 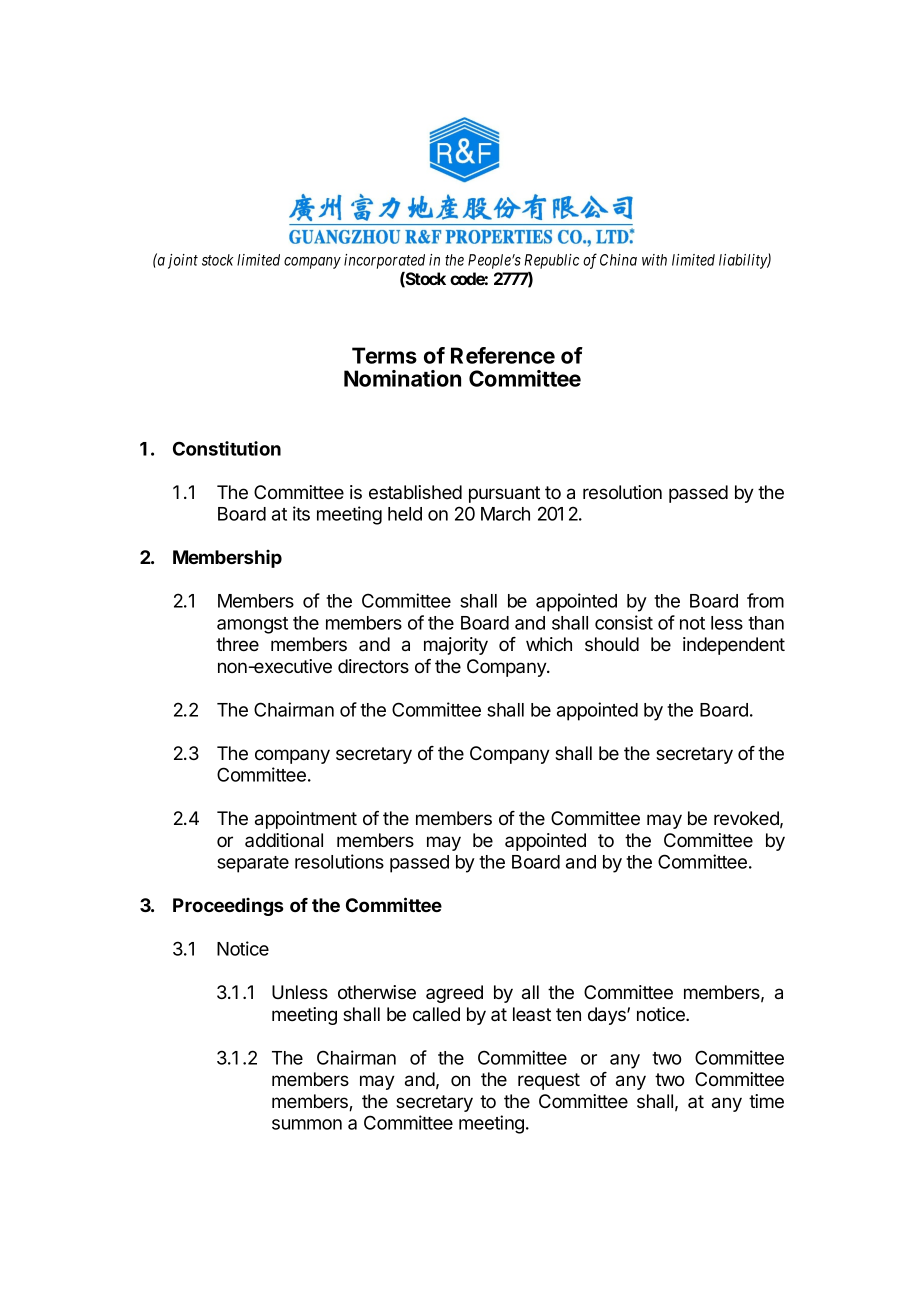 What do you see at coordinates (306, 820) in the screenshot?
I see `appointment` at bounding box center [306, 820].
